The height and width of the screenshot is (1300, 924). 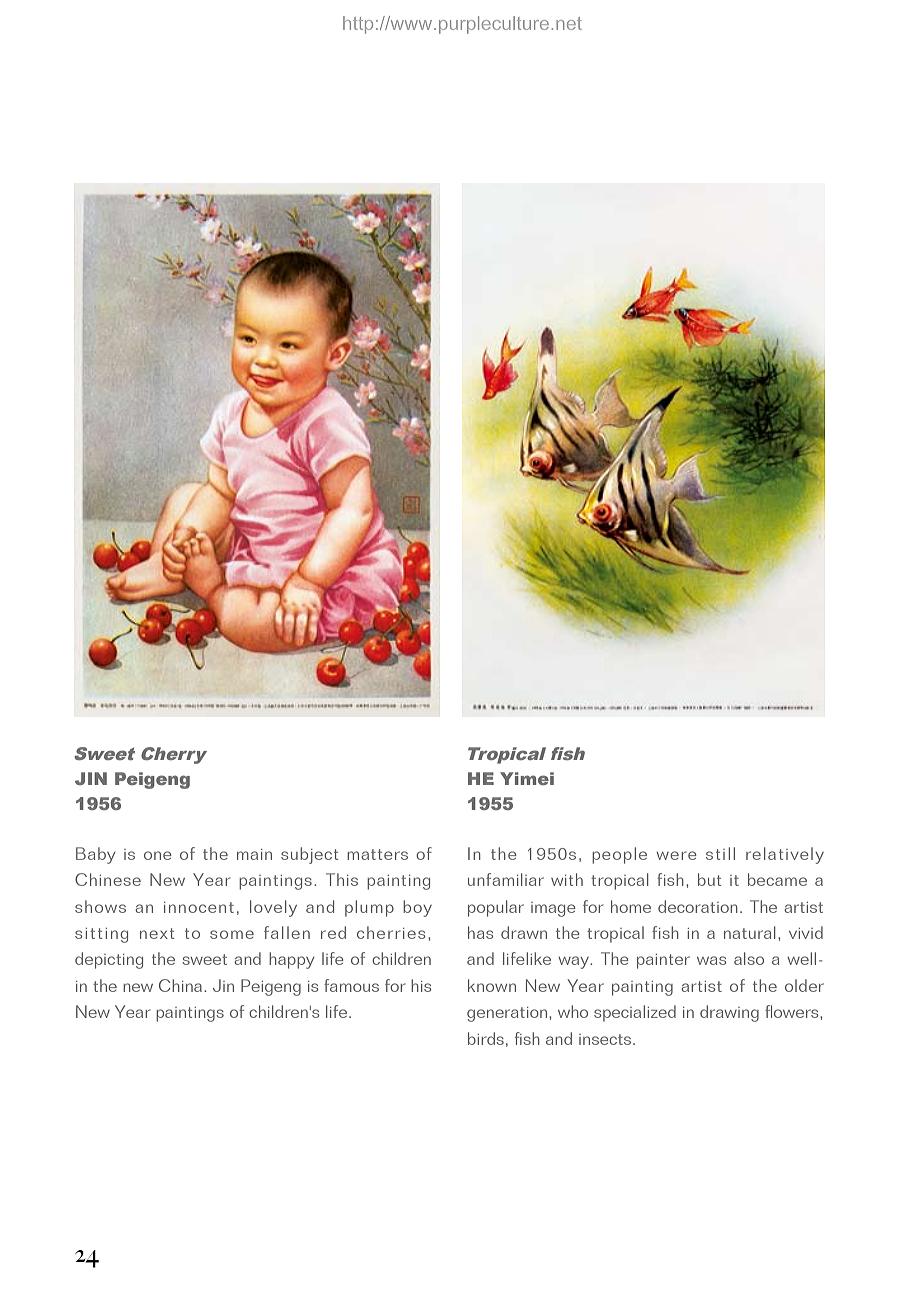 What do you see at coordinates (157, 933) in the screenshot?
I see `next` at bounding box center [157, 933].
